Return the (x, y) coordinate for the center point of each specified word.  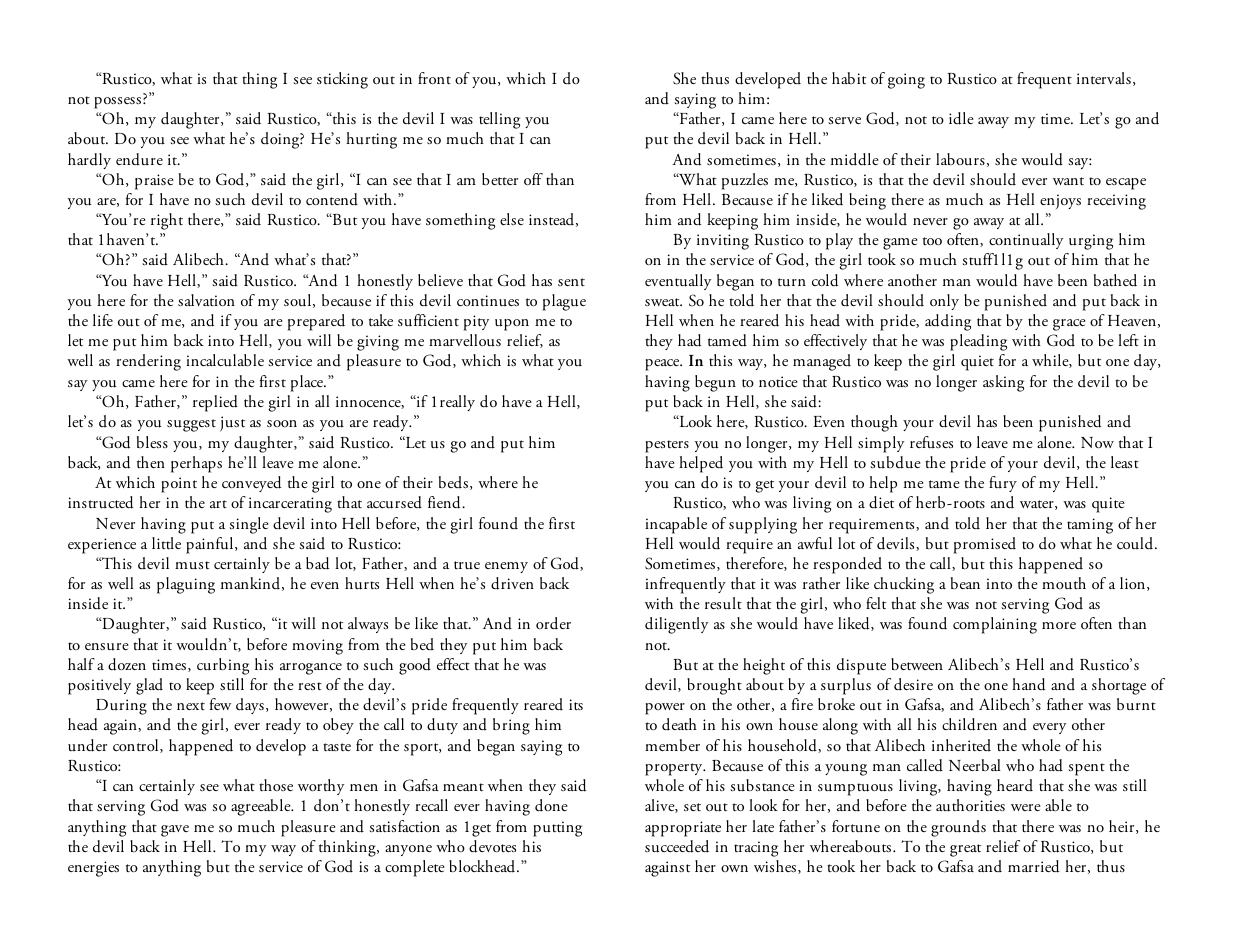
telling (499, 120)
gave (175, 831)
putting (557, 829)
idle (961, 118)
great (965, 850)
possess (117, 103)
